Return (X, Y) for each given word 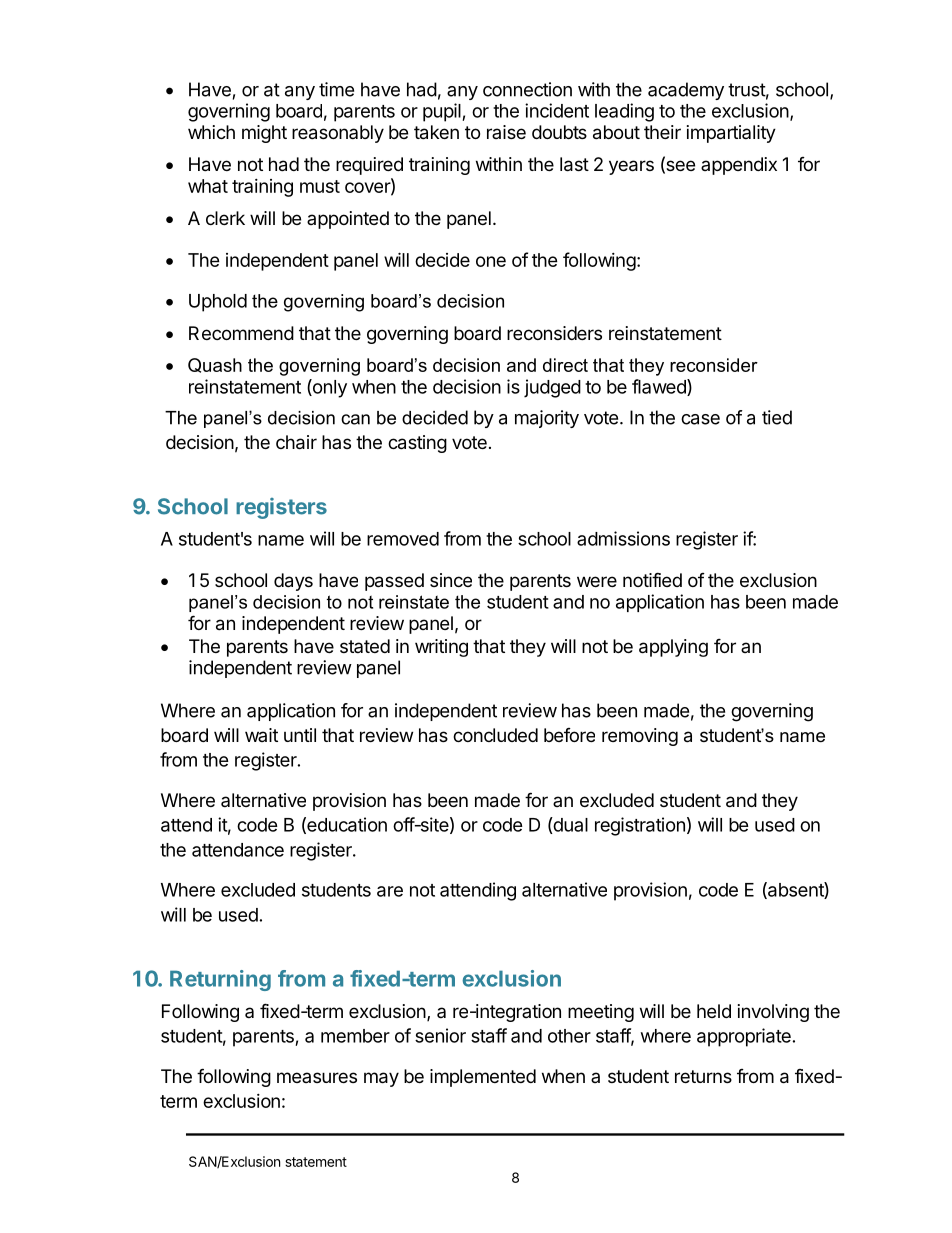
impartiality (731, 134)
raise (506, 132)
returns (703, 1076)
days (293, 582)
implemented (483, 1078)
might (264, 134)
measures (317, 1077)
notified (652, 579)
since (451, 580)
